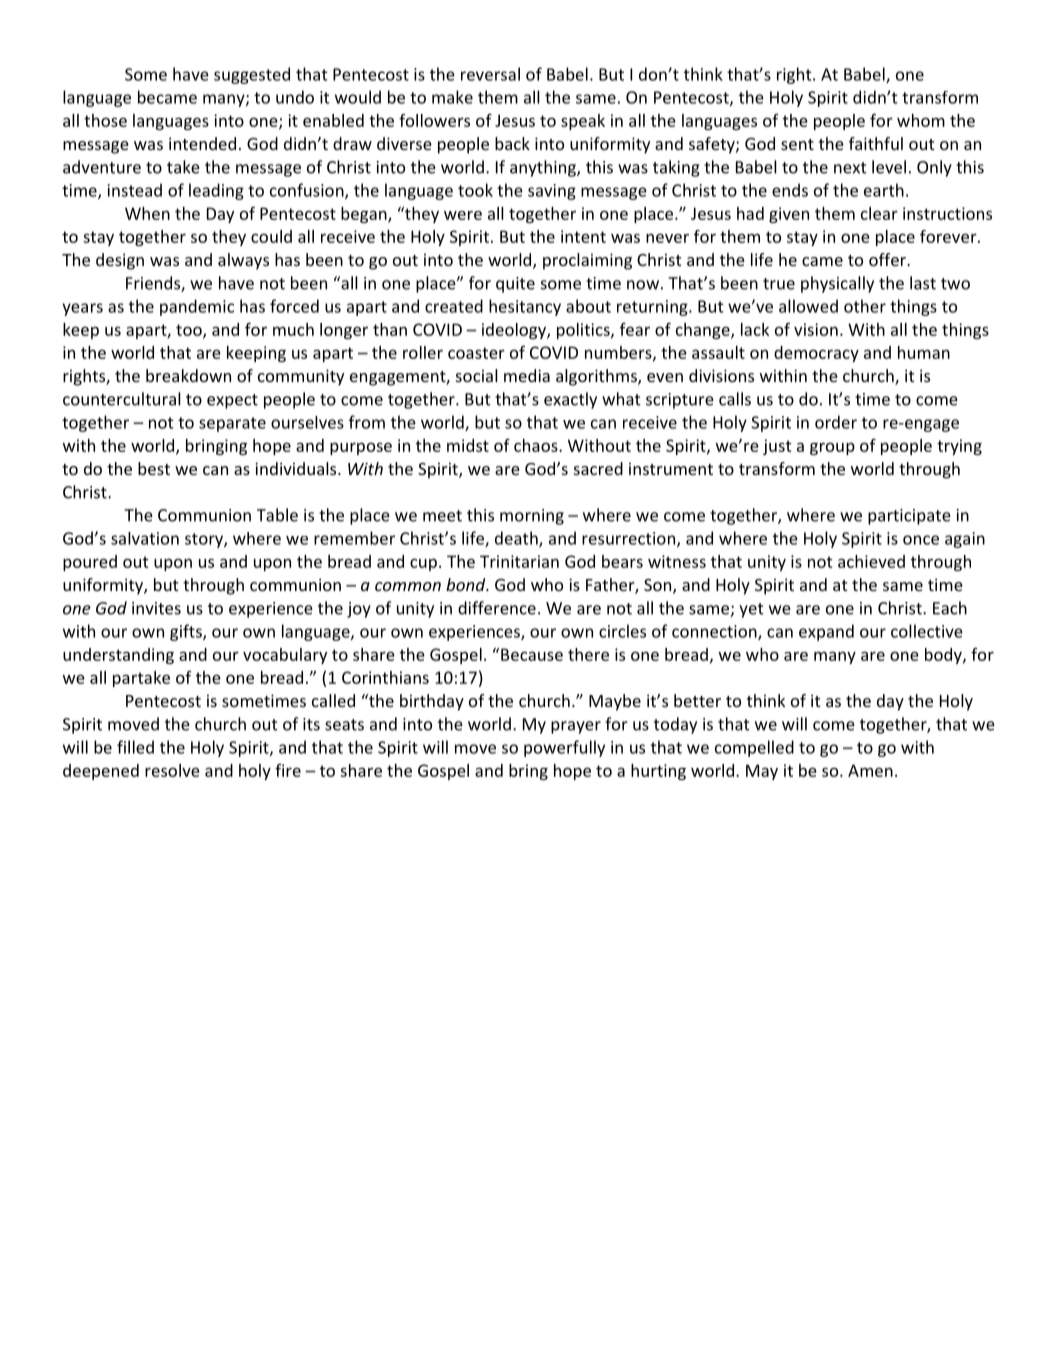 The image size is (1058, 1369). Describe the element at coordinates (172, 770) in the image. I see `resolve` at that location.
